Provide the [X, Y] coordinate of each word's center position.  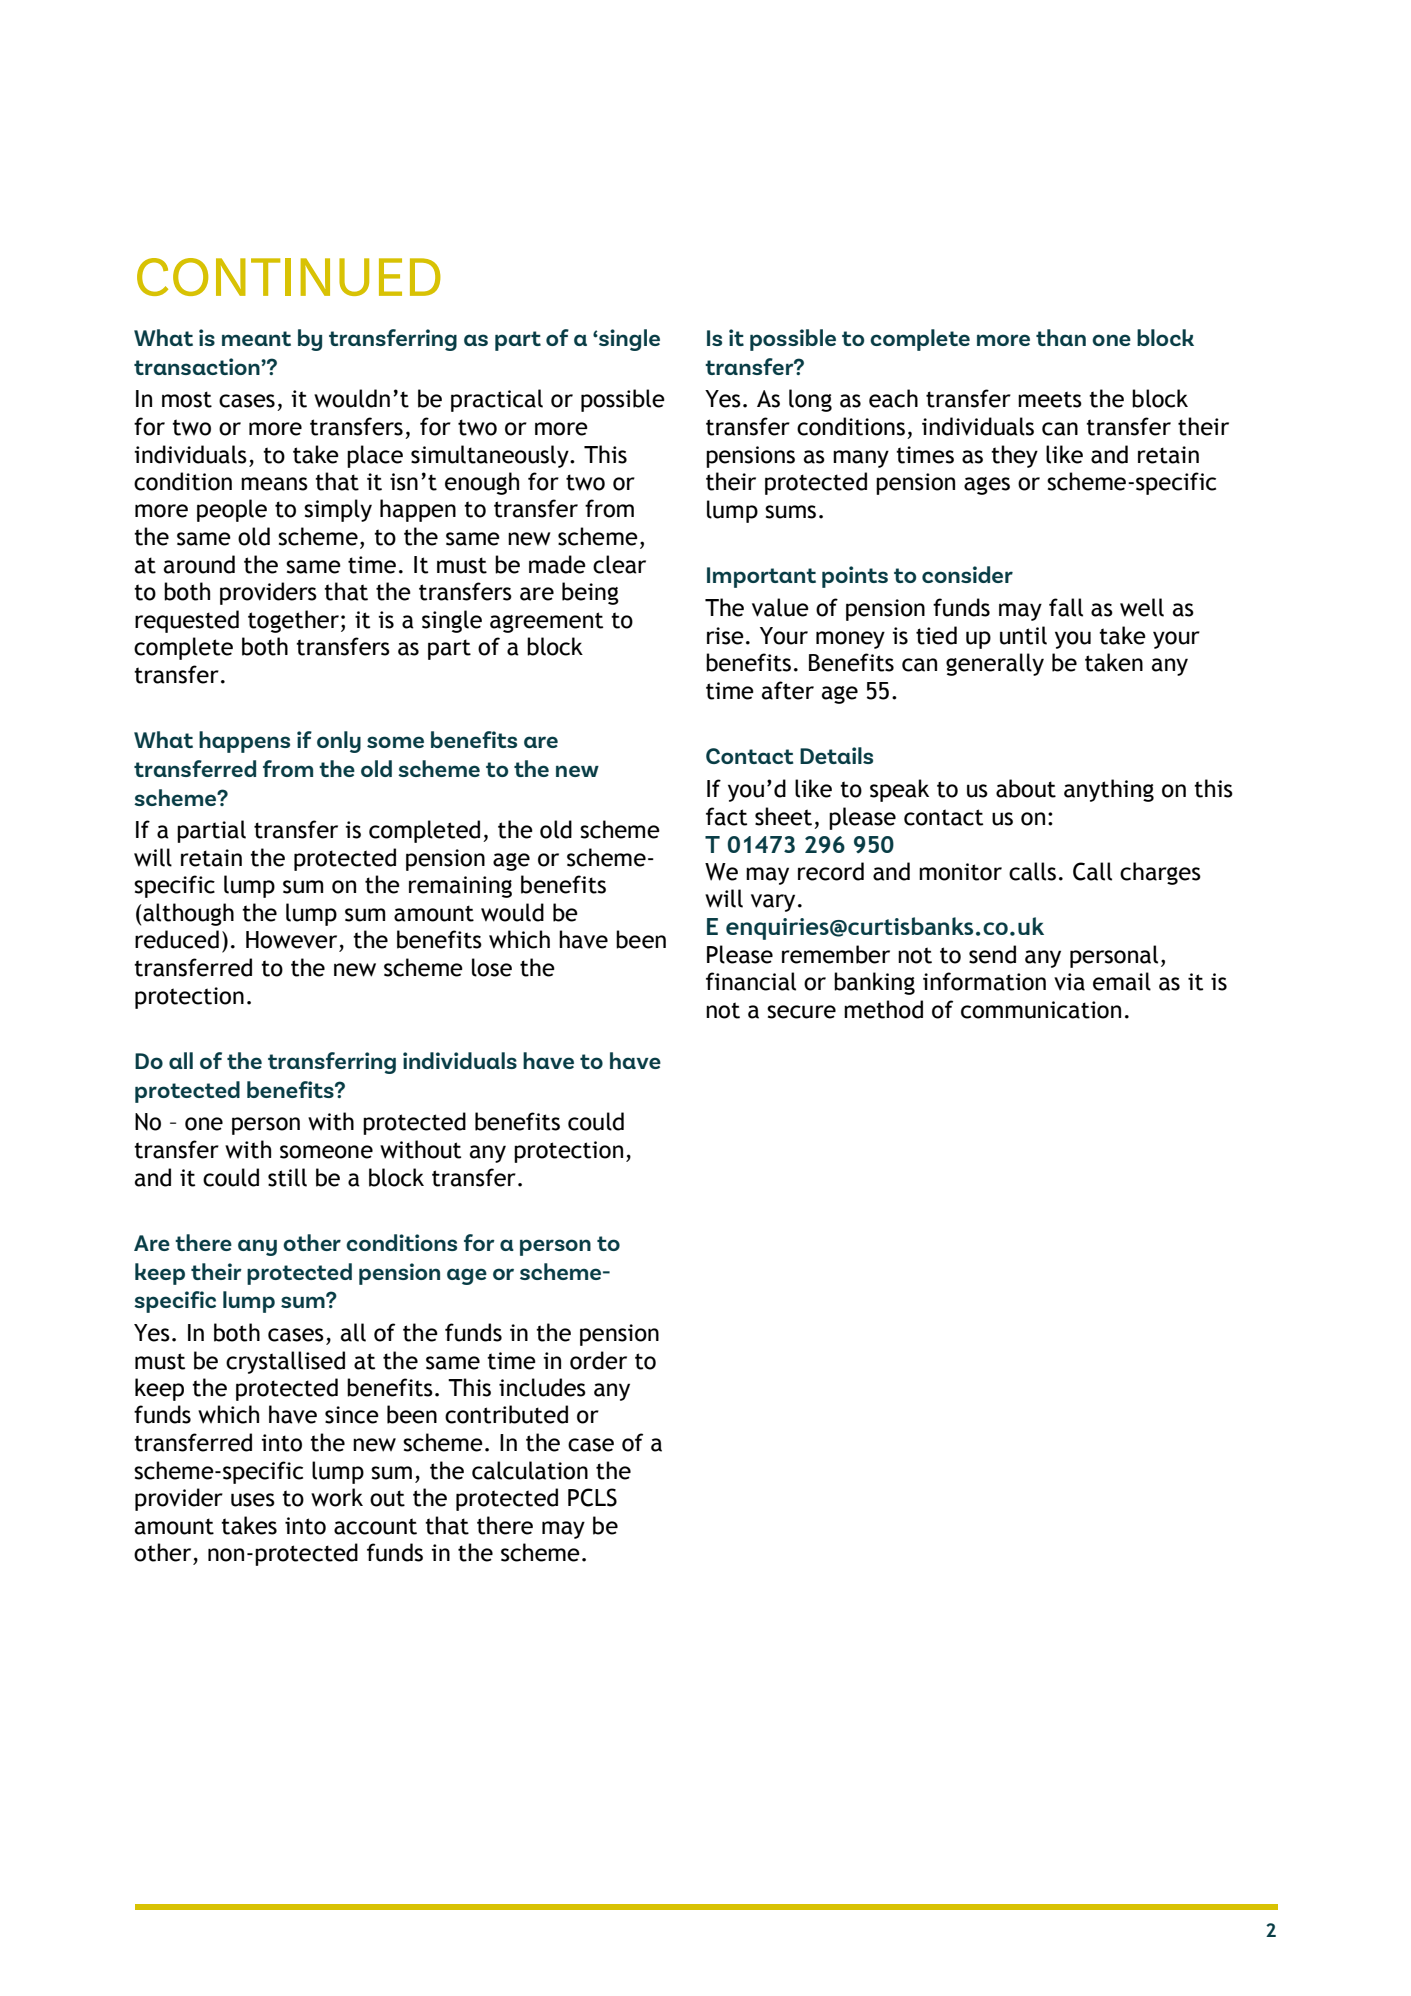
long [810, 400]
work [337, 1497]
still [287, 1177]
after [788, 690]
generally [995, 664]
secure [801, 1012]
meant [256, 338]
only [339, 742]
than [1061, 337]
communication [1041, 1010]
